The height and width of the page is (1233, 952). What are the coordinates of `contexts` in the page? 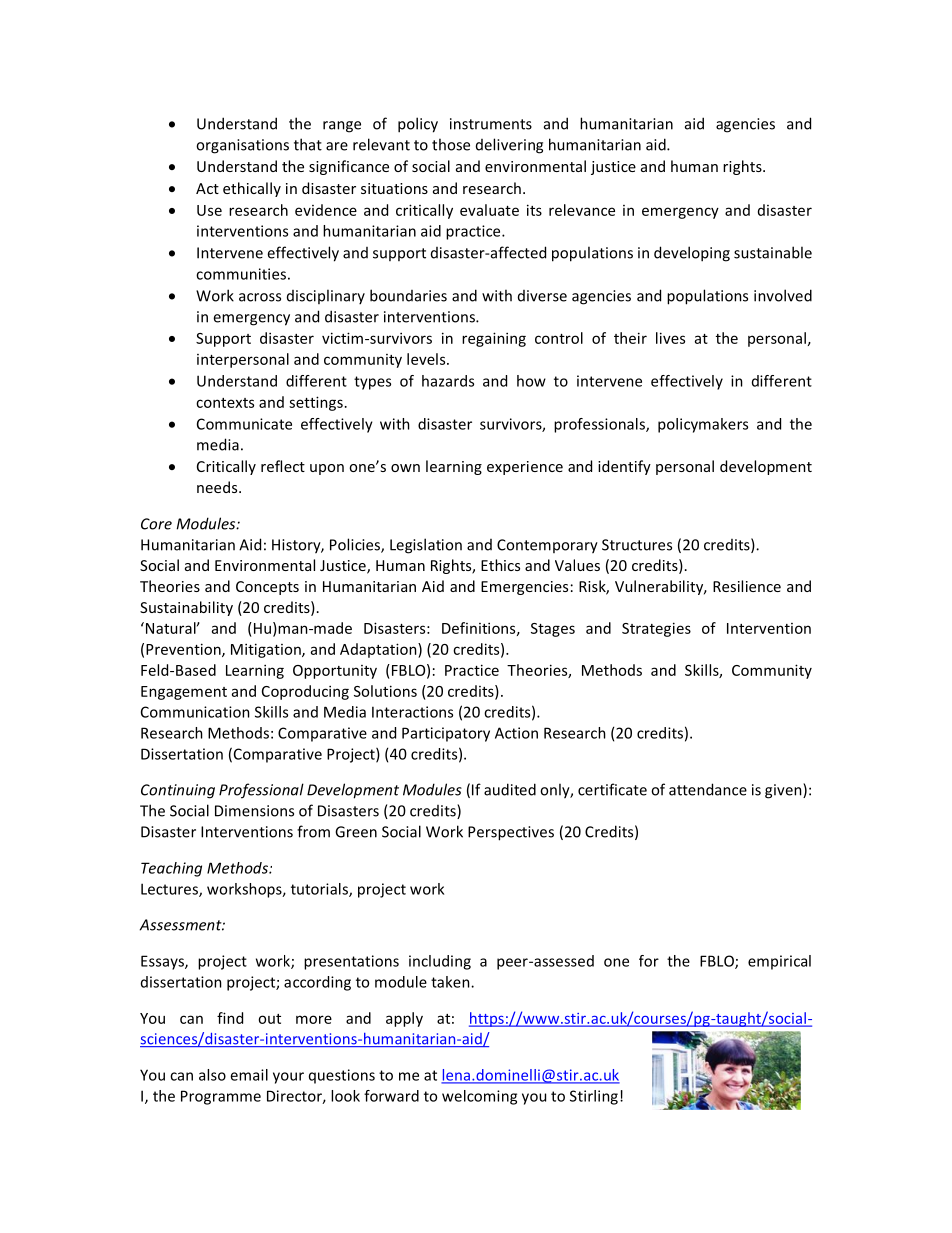 It's located at (225, 403).
